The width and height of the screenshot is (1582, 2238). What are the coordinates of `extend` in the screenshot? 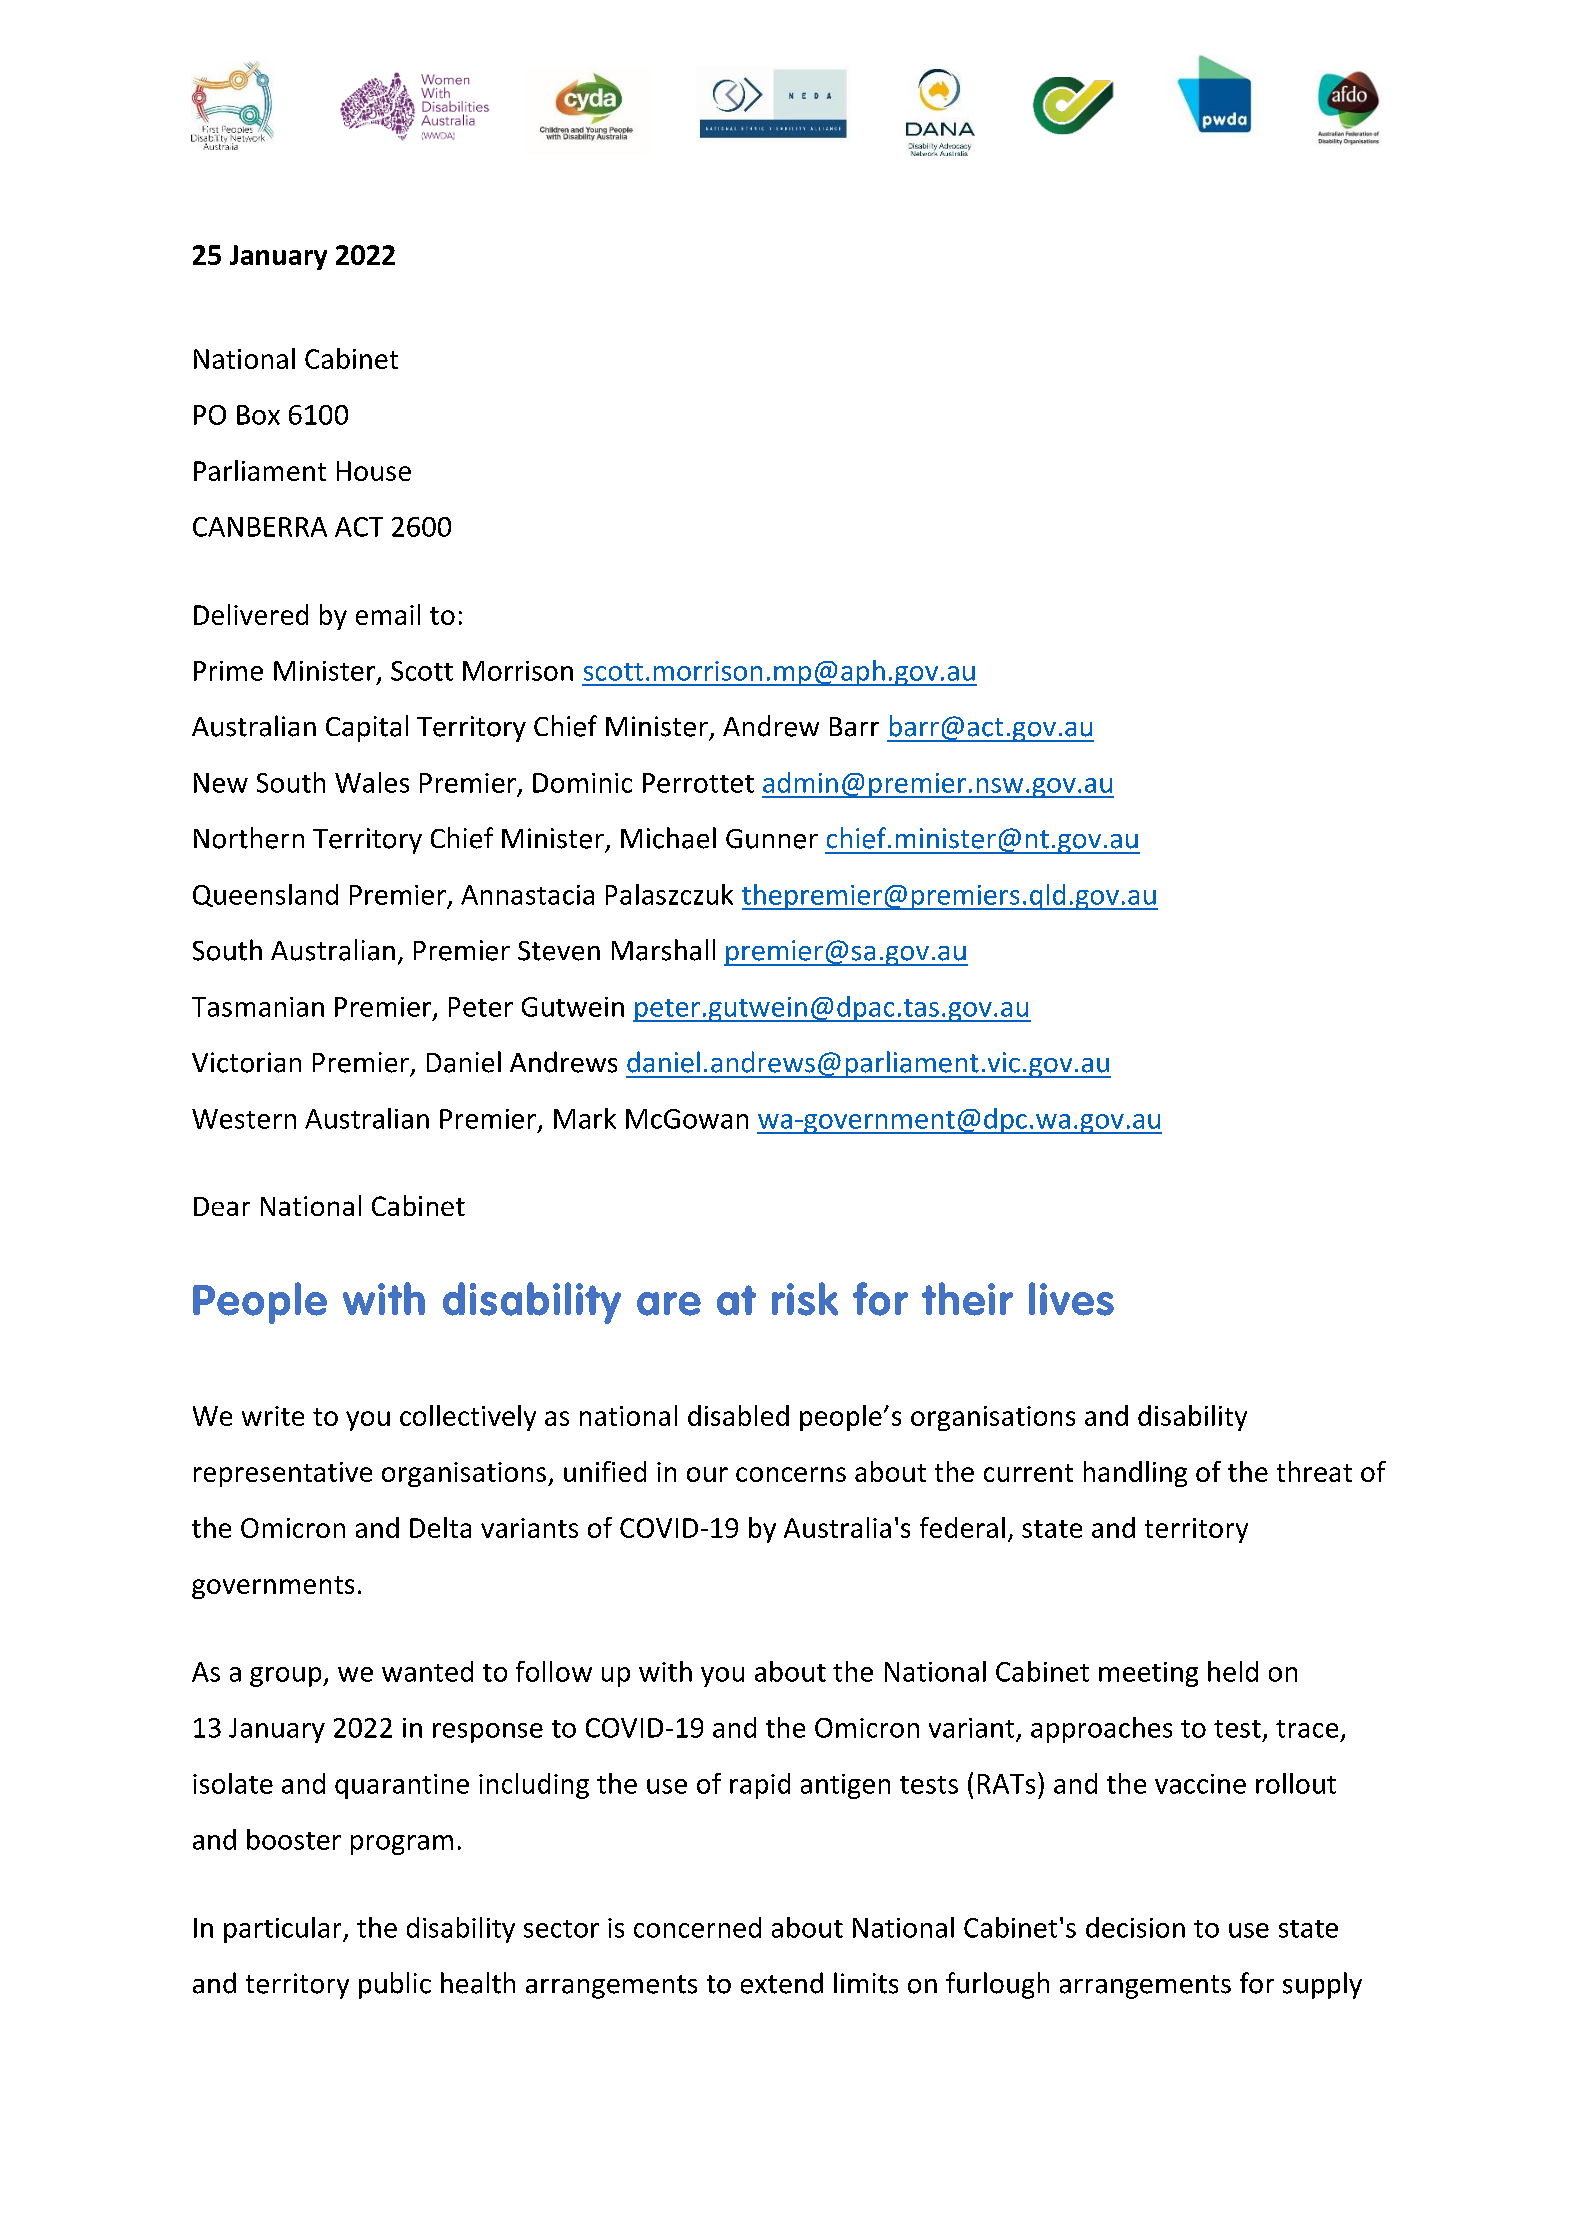 It's located at (782, 1983).
